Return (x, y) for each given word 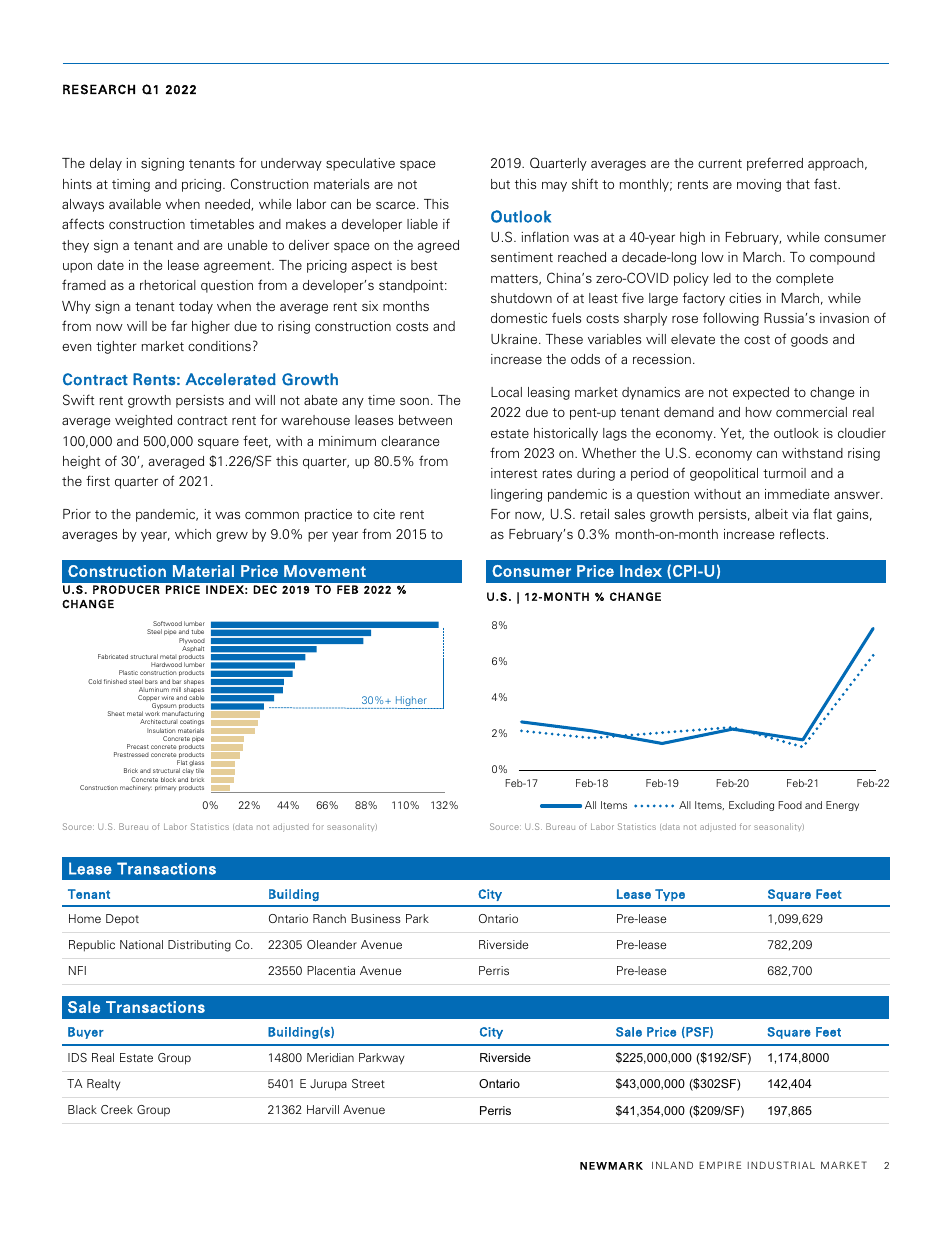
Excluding (751, 806)
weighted (143, 421)
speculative (360, 164)
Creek (117, 1109)
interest (514, 473)
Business (376, 918)
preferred (775, 164)
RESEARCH (99, 89)
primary (165, 788)
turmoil (784, 473)
